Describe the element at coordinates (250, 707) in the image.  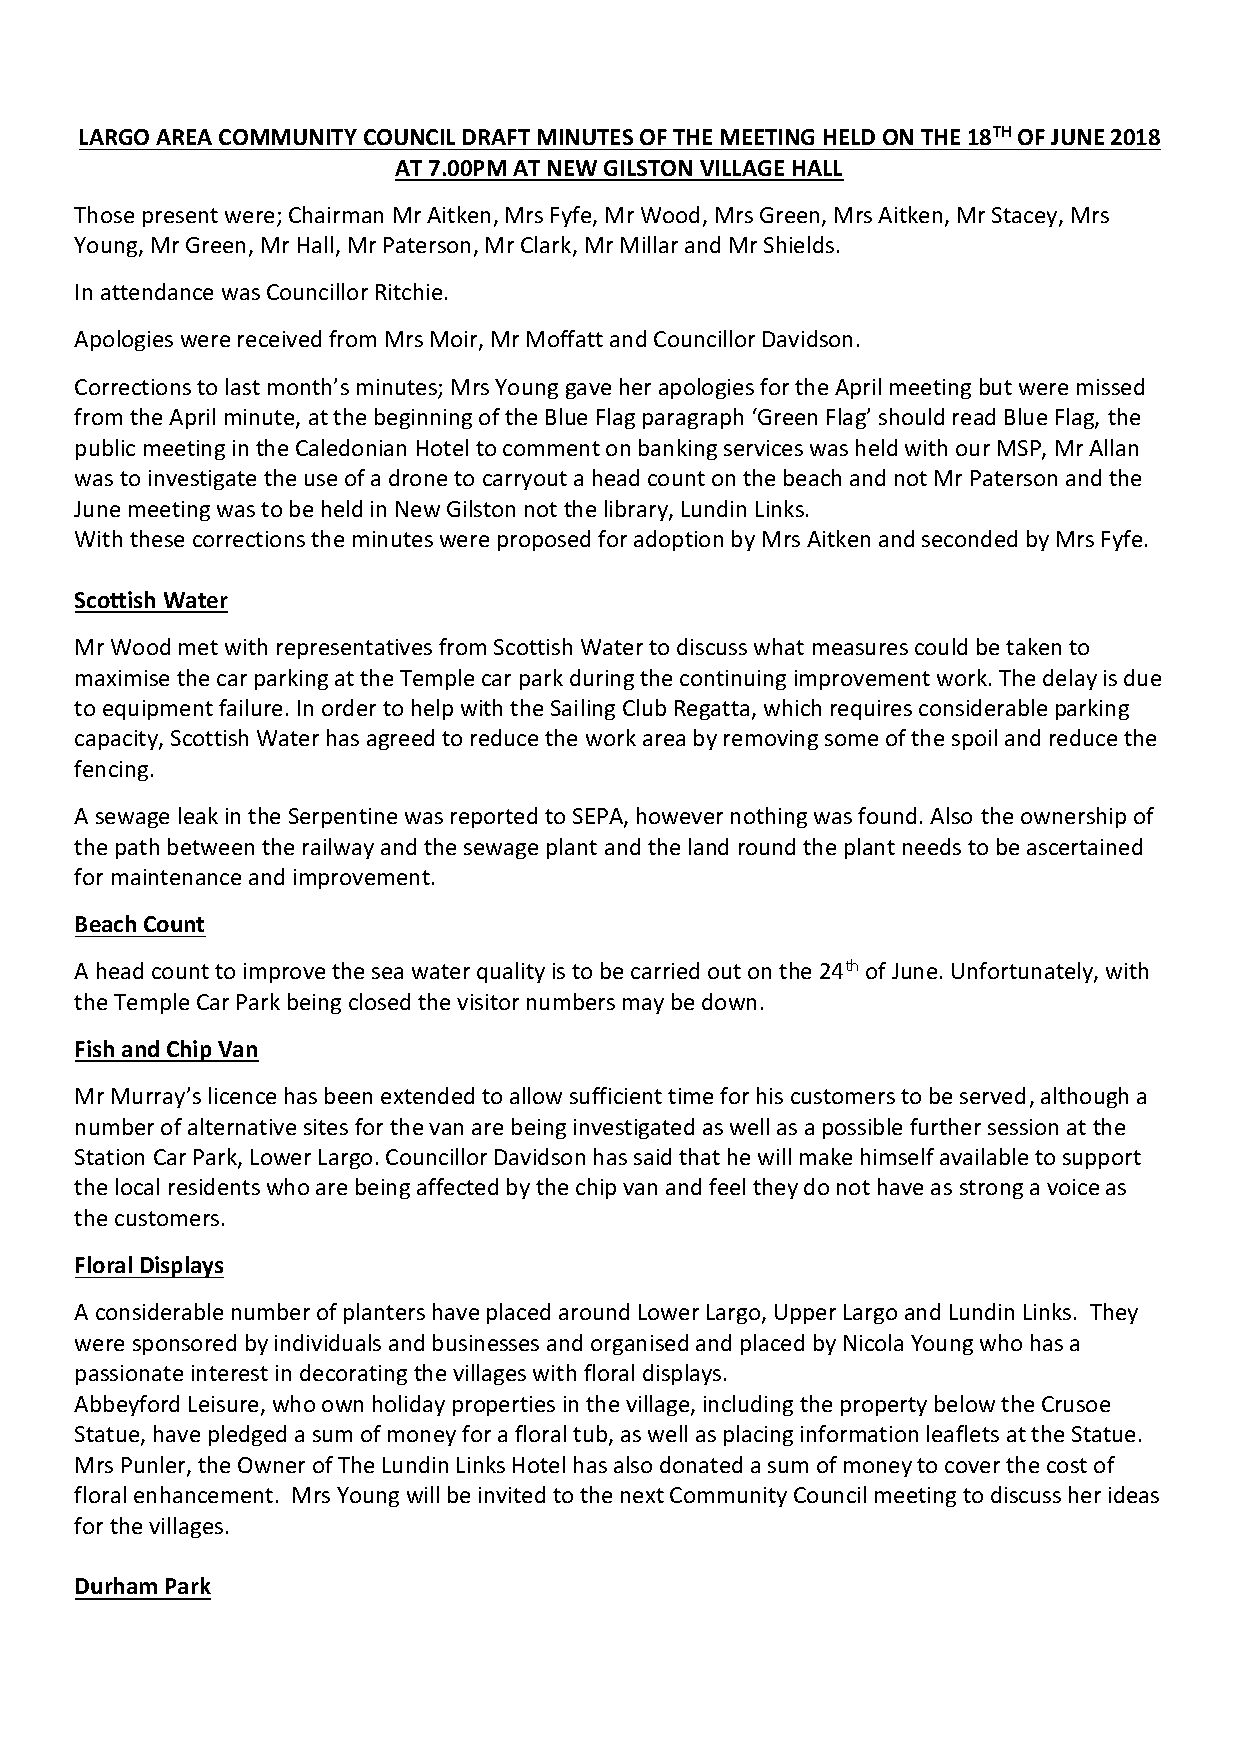
I see `failure` at that location.
